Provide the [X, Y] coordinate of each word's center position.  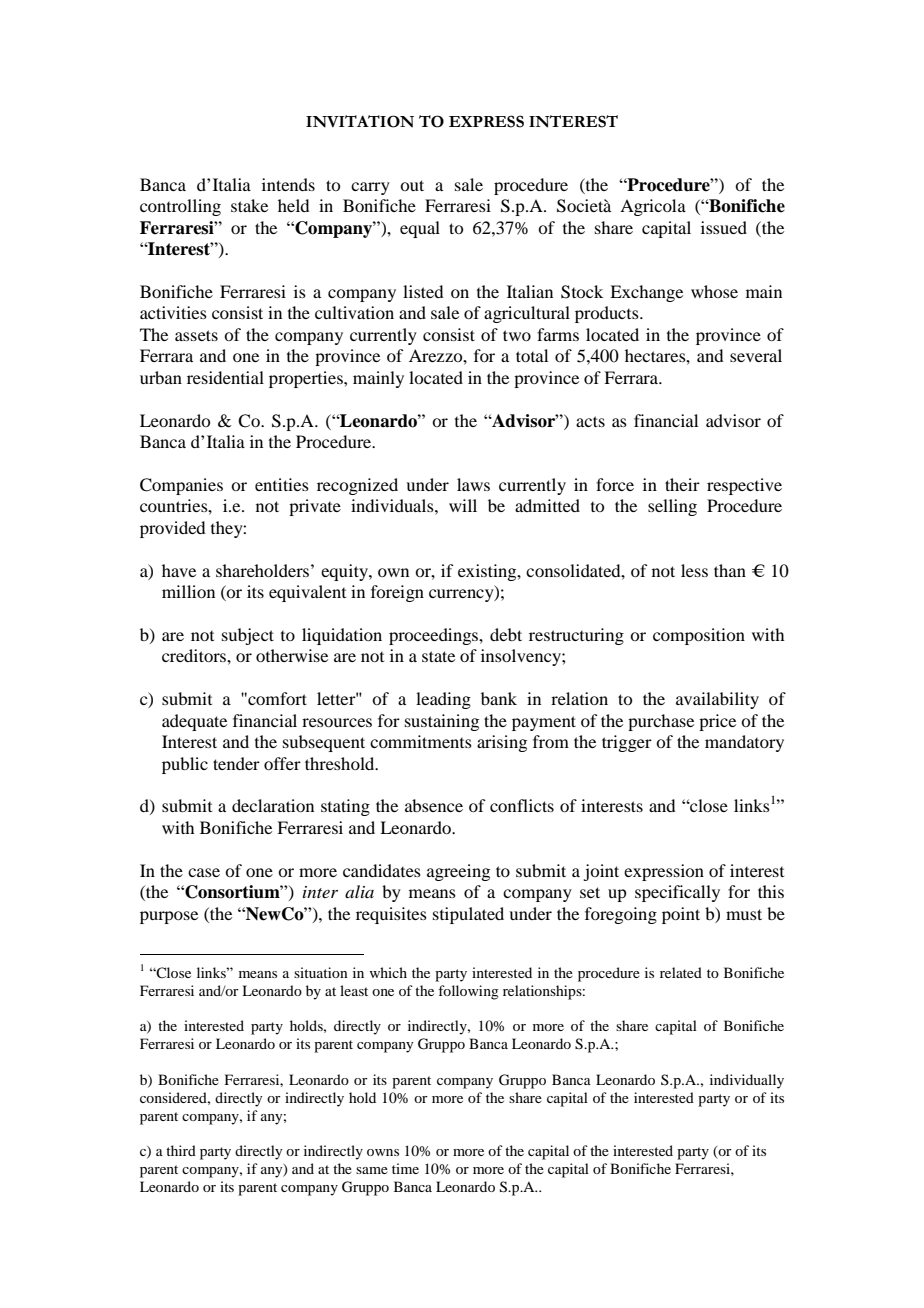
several [756, 355]
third [181, 1150]
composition [699, 636]
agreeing [458, 872]
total [532, 355]
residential [225, 377]
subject [248, 636]
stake [249, 205]
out [412, 185]
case [204, 872]
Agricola [653, 207]
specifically [677, 893]
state [438, 656]
